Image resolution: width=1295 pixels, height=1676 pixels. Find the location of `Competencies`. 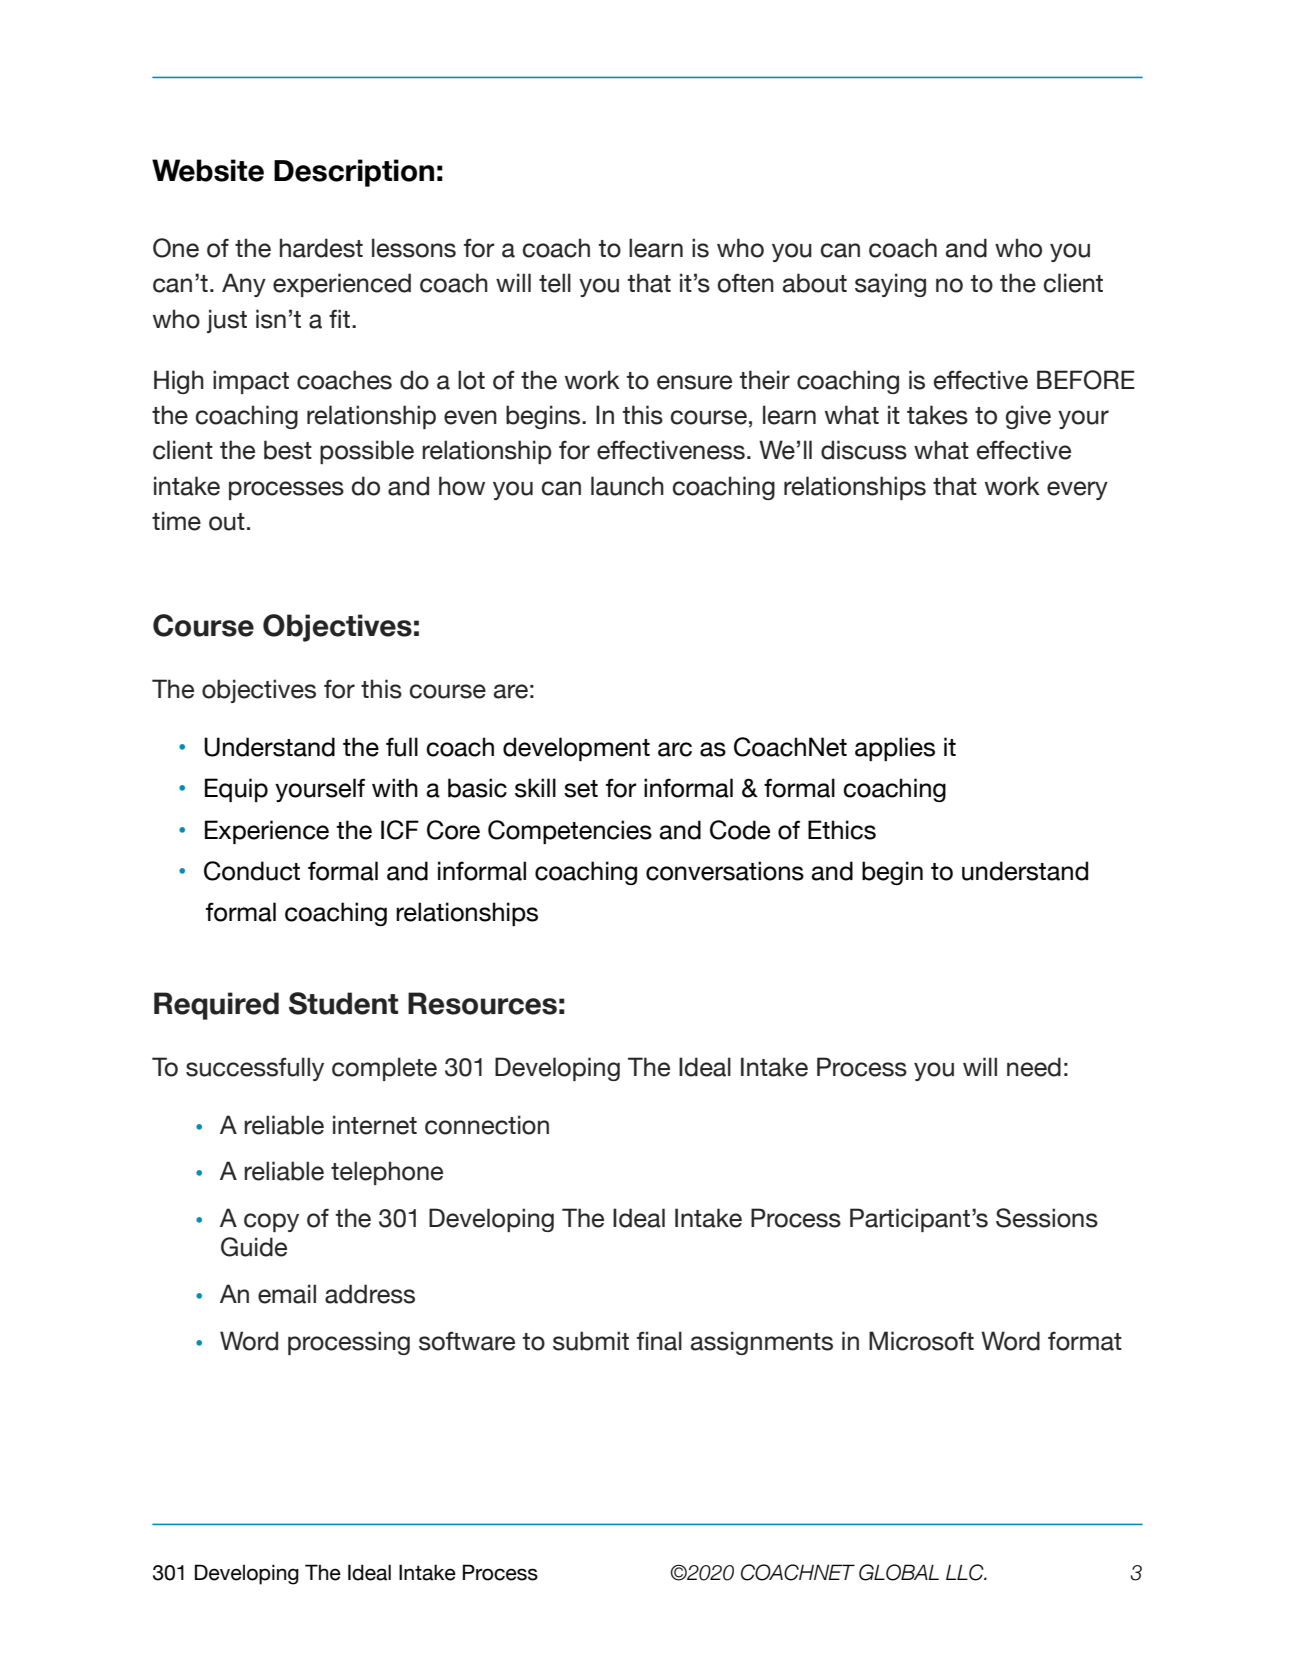

Competencies is located at coordinates (570, 832).
